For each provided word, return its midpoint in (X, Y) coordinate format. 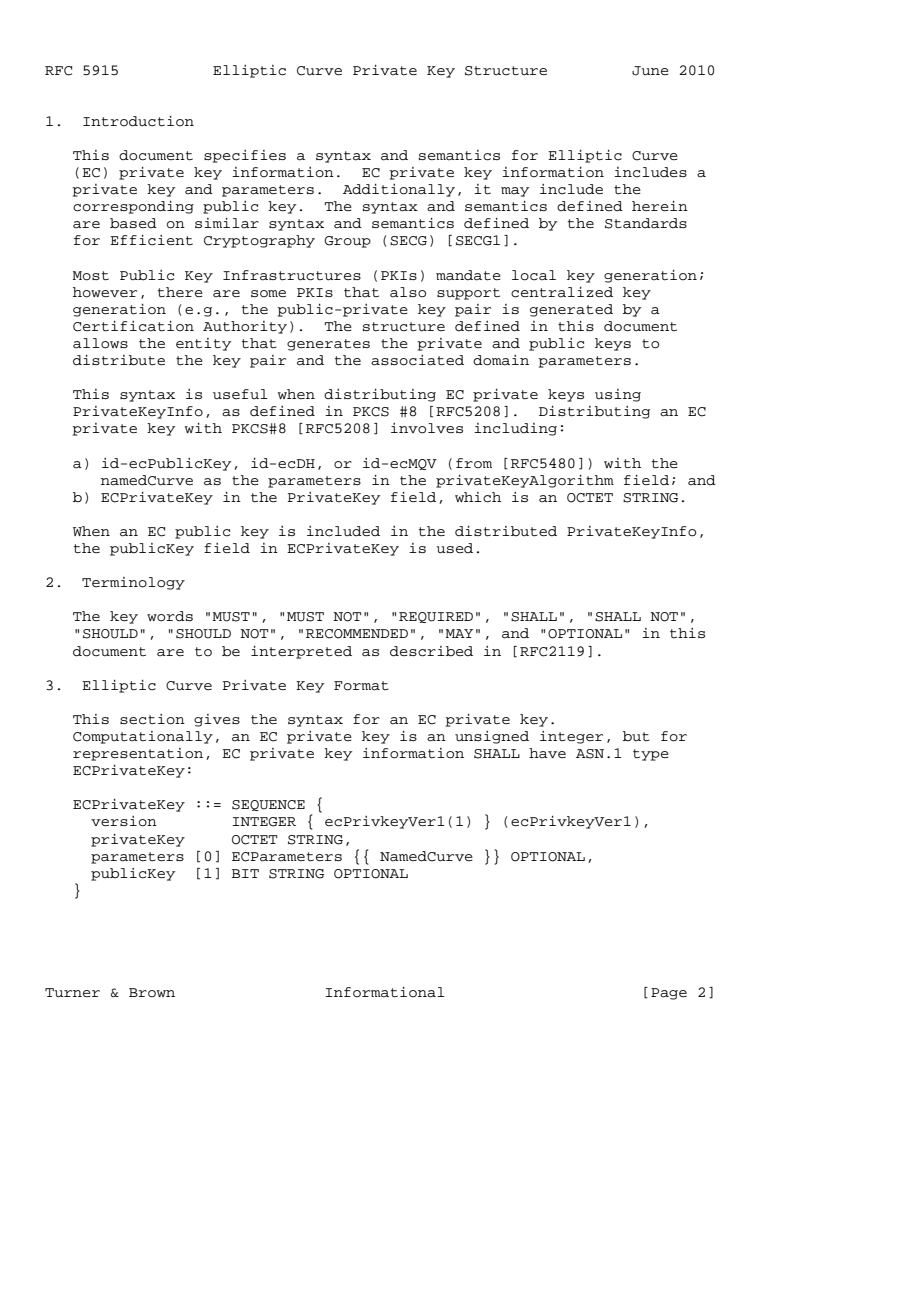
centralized (562, 292)
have (547, 753)
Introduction (138, 121)
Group (347, 242)
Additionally (399, 190)
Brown (152, 993)
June (650, 71)
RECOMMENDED (357, 634)
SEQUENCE (268, 805)
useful (240, 394)
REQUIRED (436, 617)
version (124, 821)
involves (427, 428)
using (618, 395)
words (170, 616)
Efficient (151, 240)
